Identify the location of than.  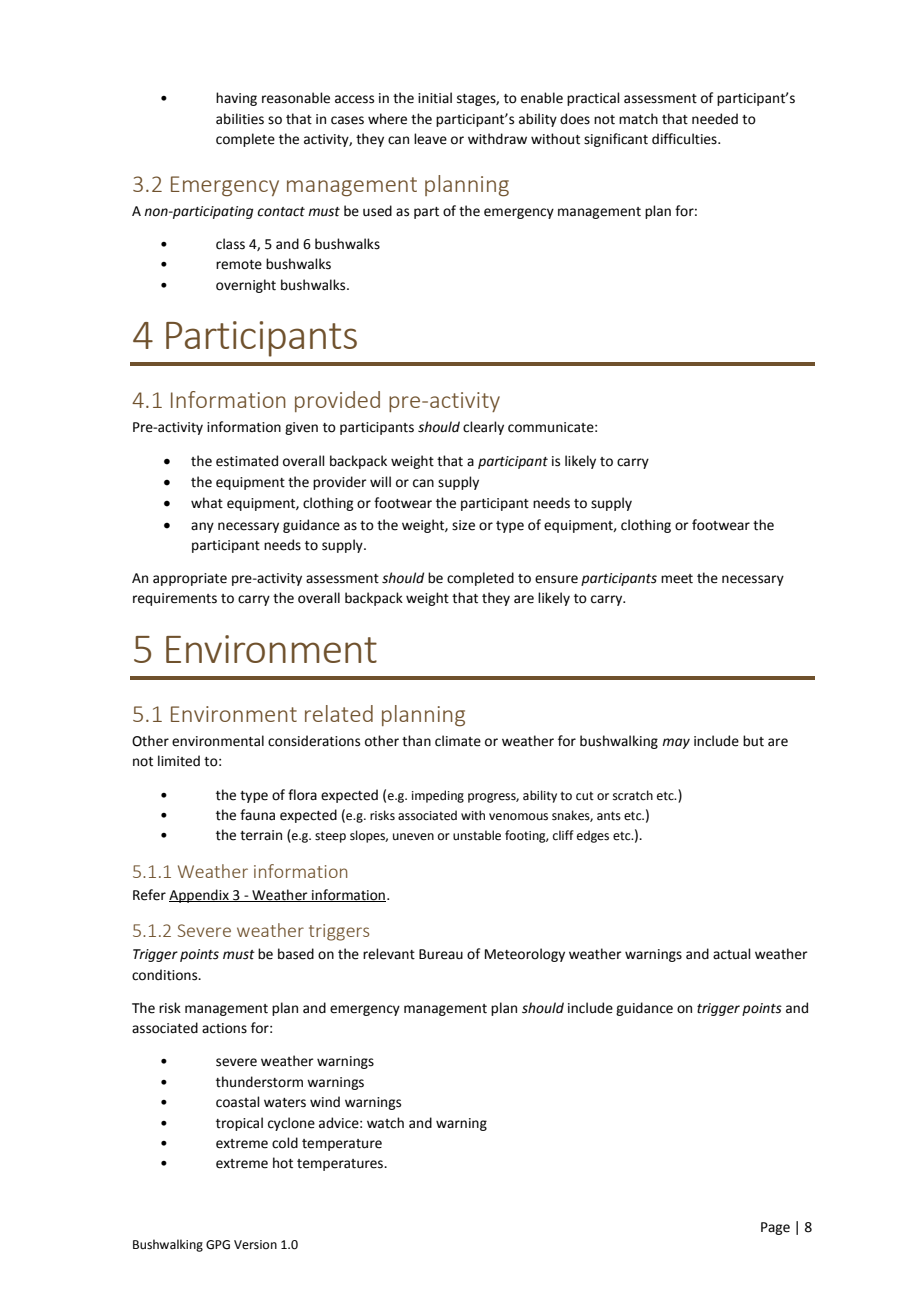
(416, 741).
